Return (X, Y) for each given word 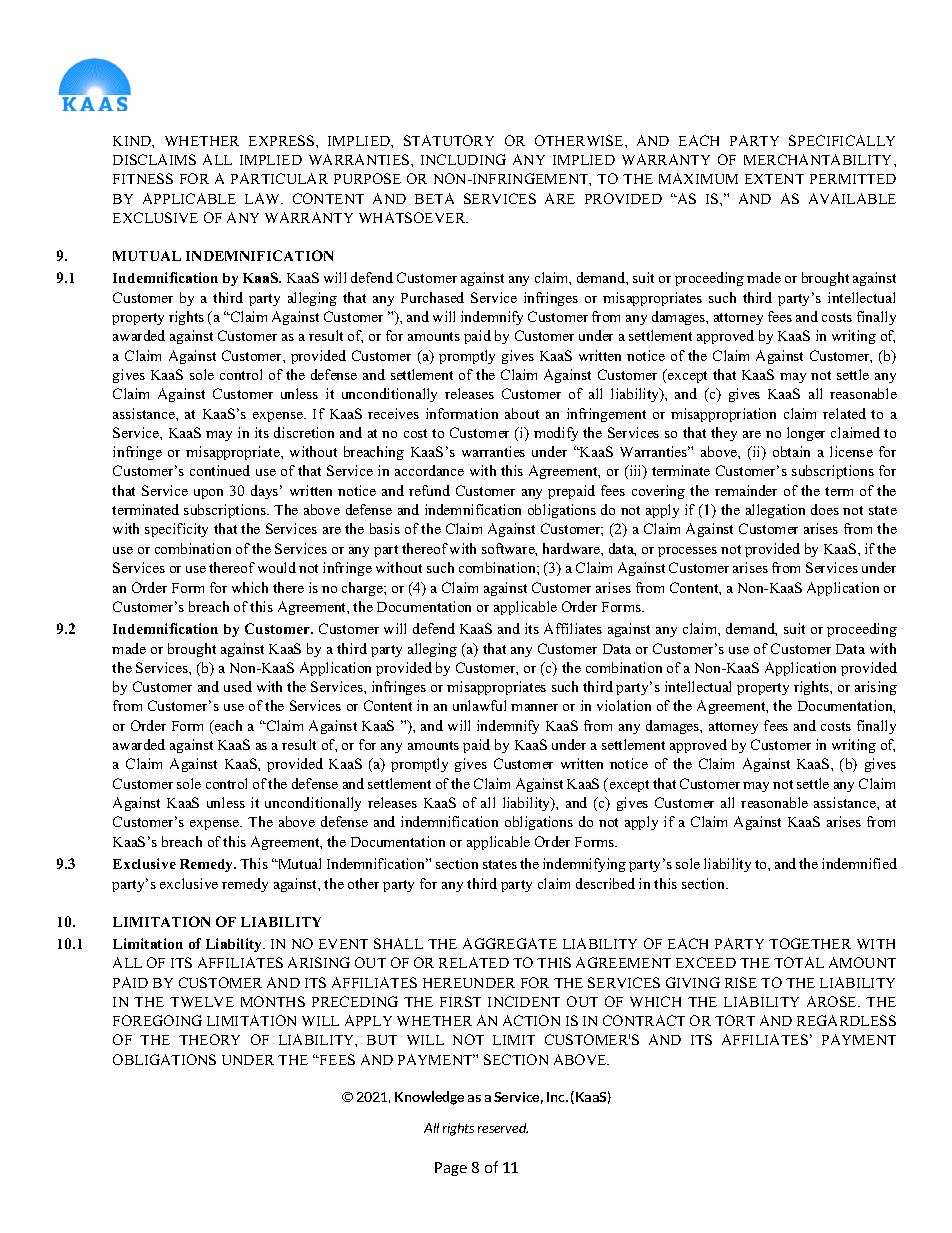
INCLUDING (463, 159)
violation (624, 705)
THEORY (209, 1039)
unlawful (479, 705)
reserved (503, 1128)
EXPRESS (283, 140)
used (238, 686)
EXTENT (774, 179)
